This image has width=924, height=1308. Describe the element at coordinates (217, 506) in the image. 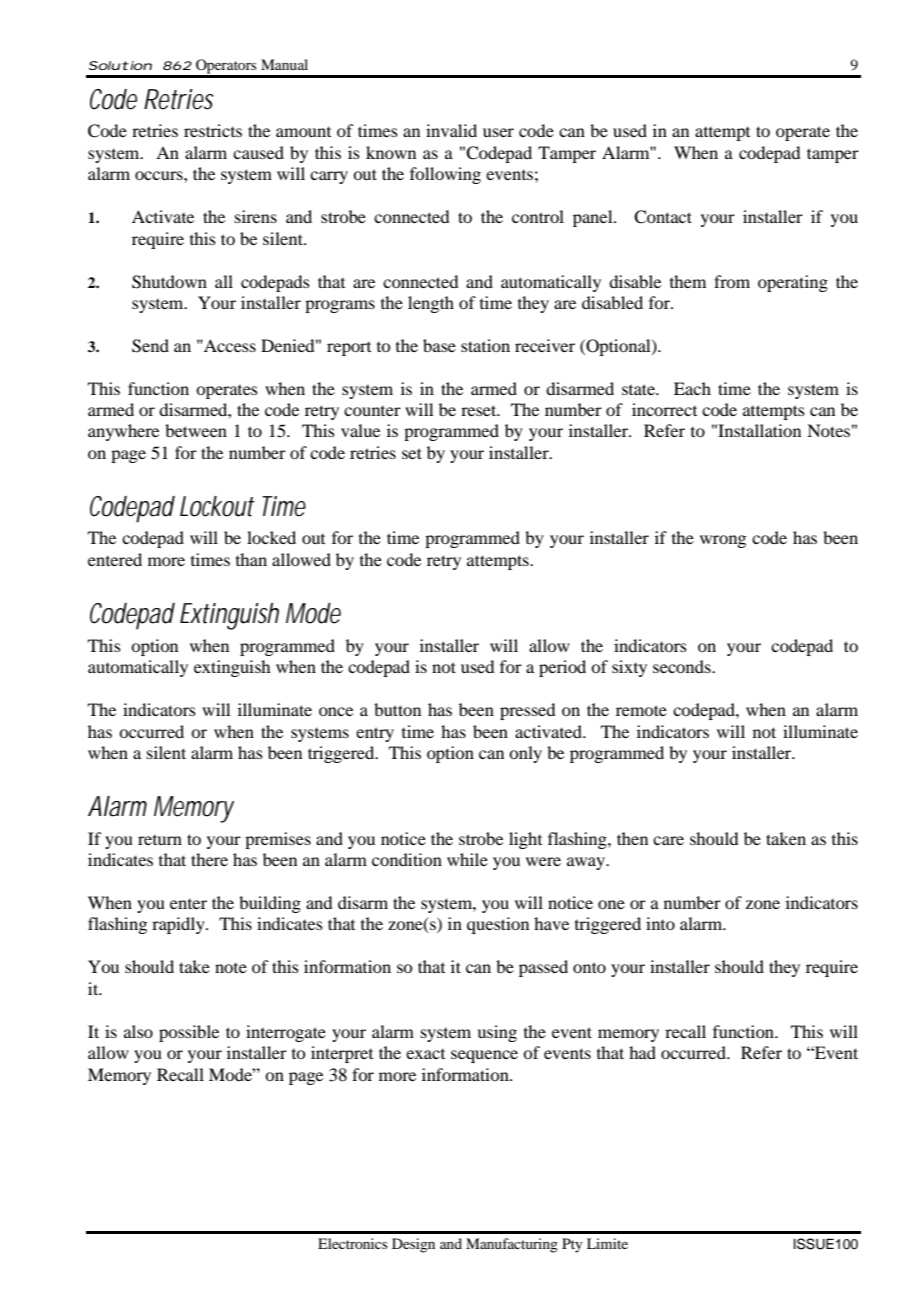

I see `Lockout` at that location.
